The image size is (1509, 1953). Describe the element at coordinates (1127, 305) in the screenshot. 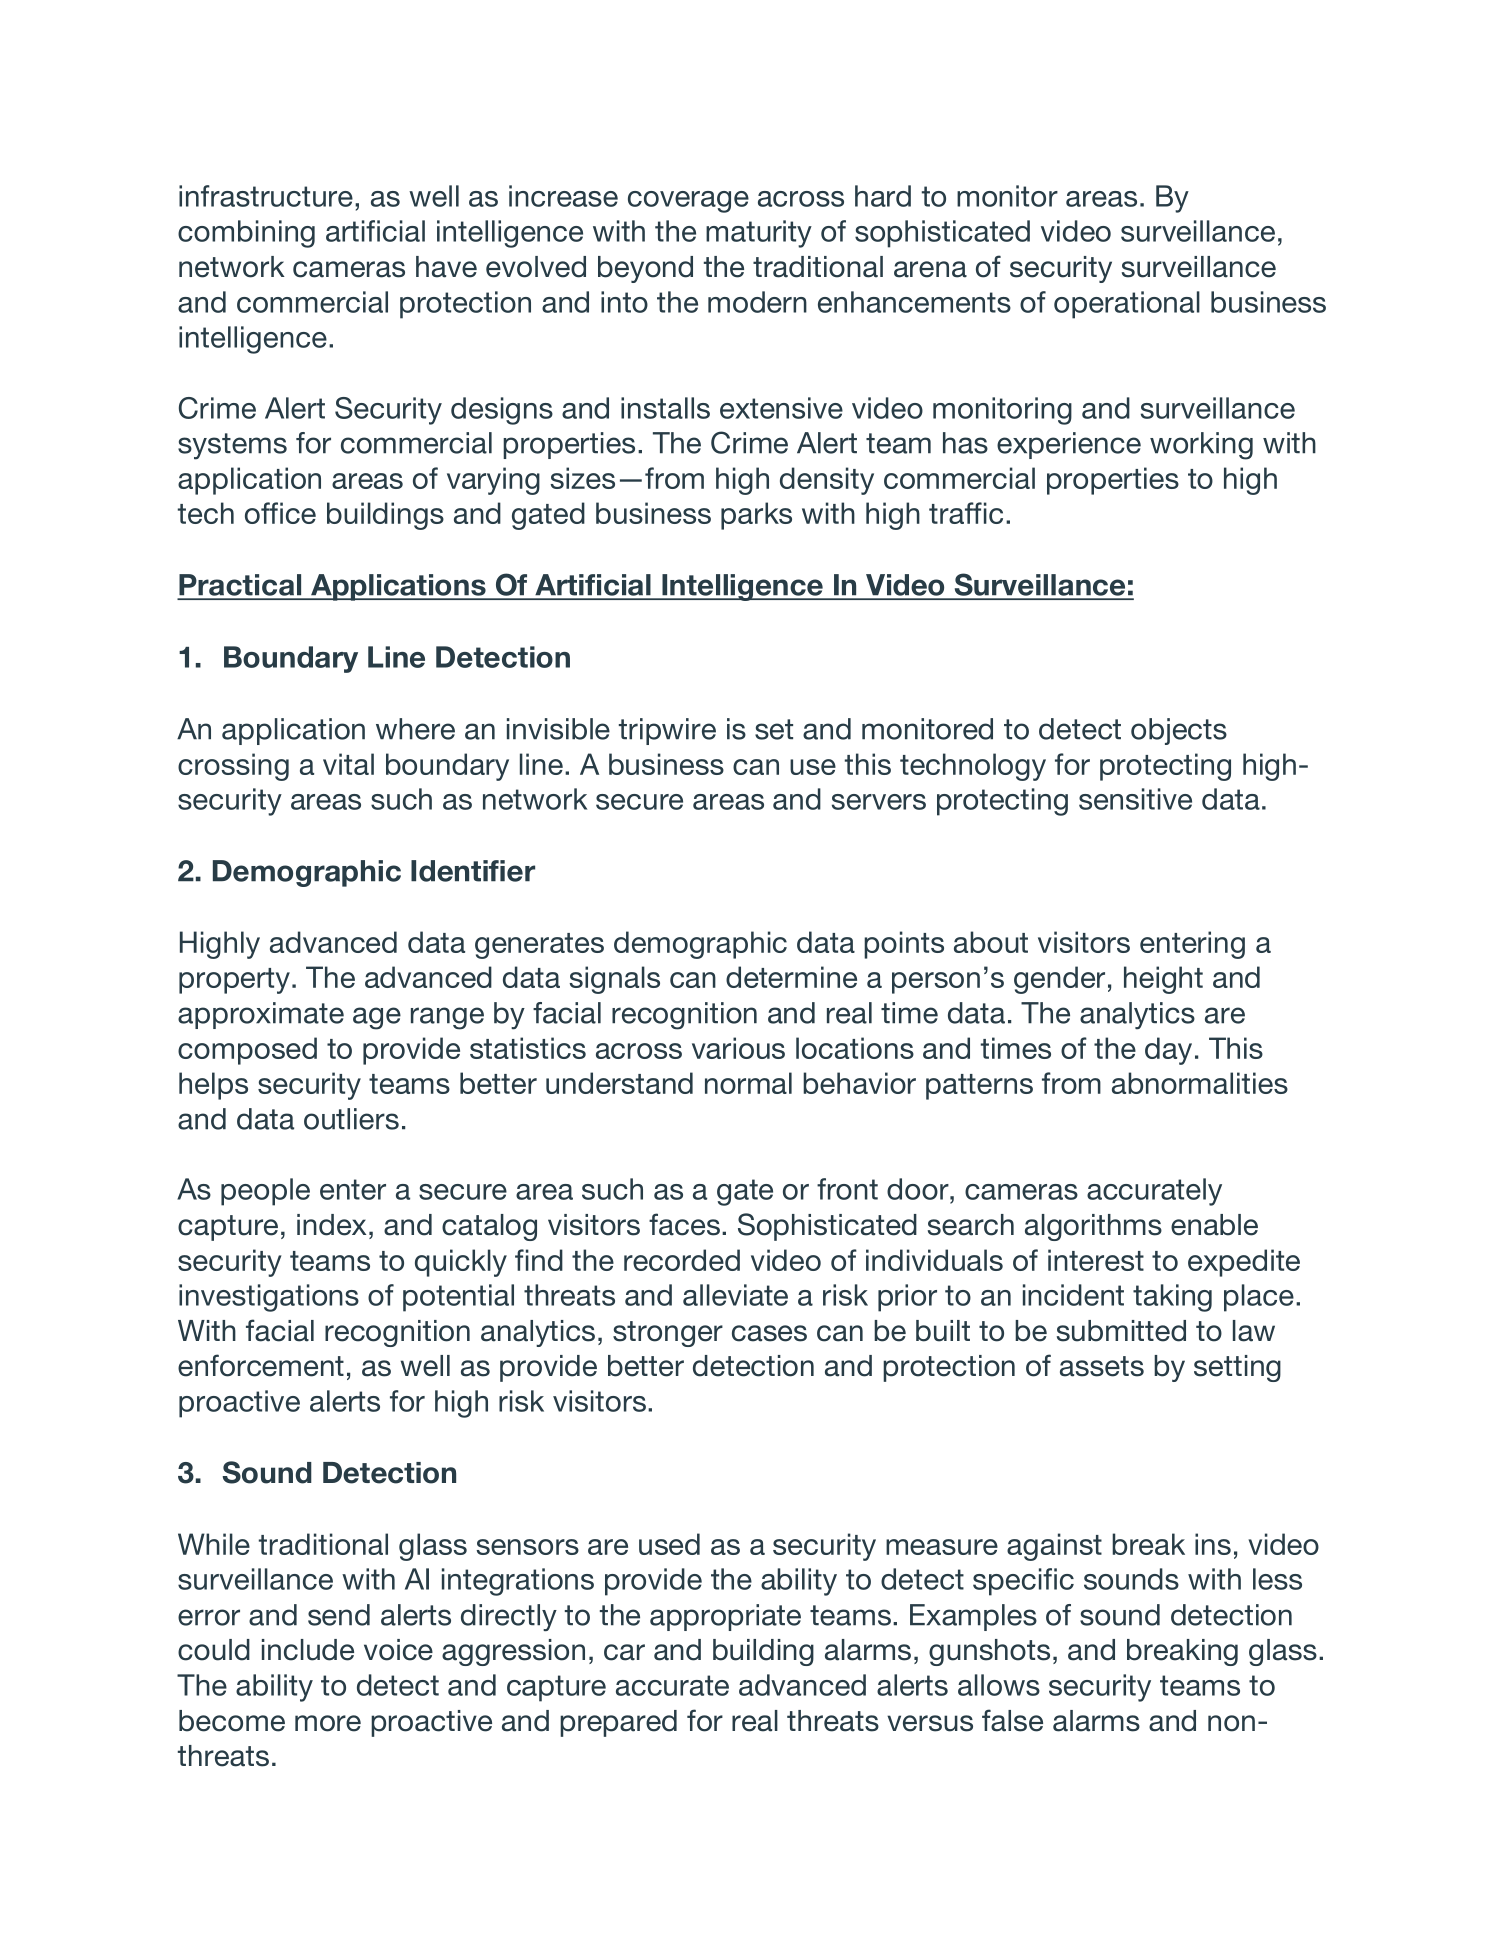

I see `operational` at that location.
